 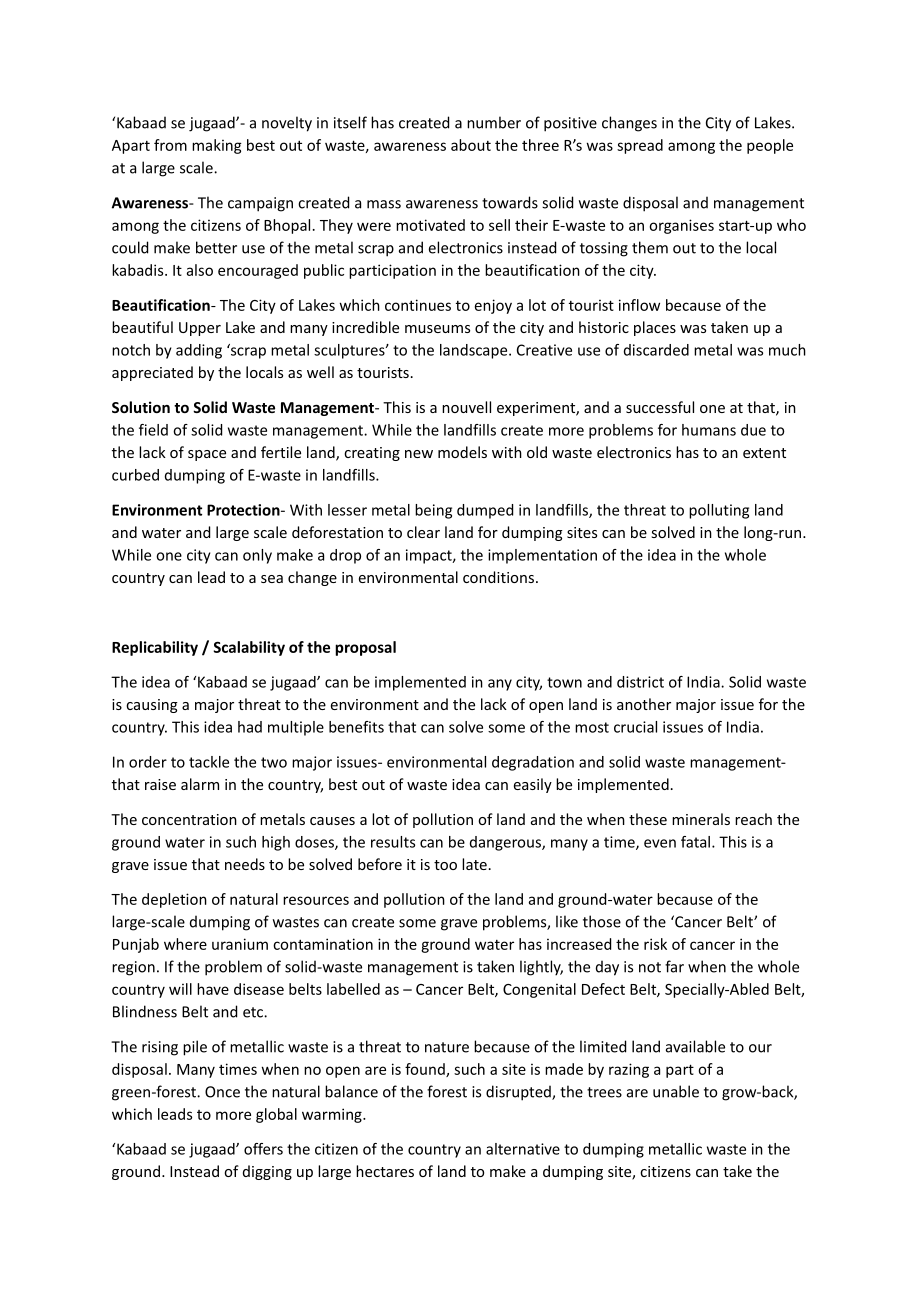 What do you see at coordinates (217, 146) in the image?
I see `making` at bounding box center [217, 146].
